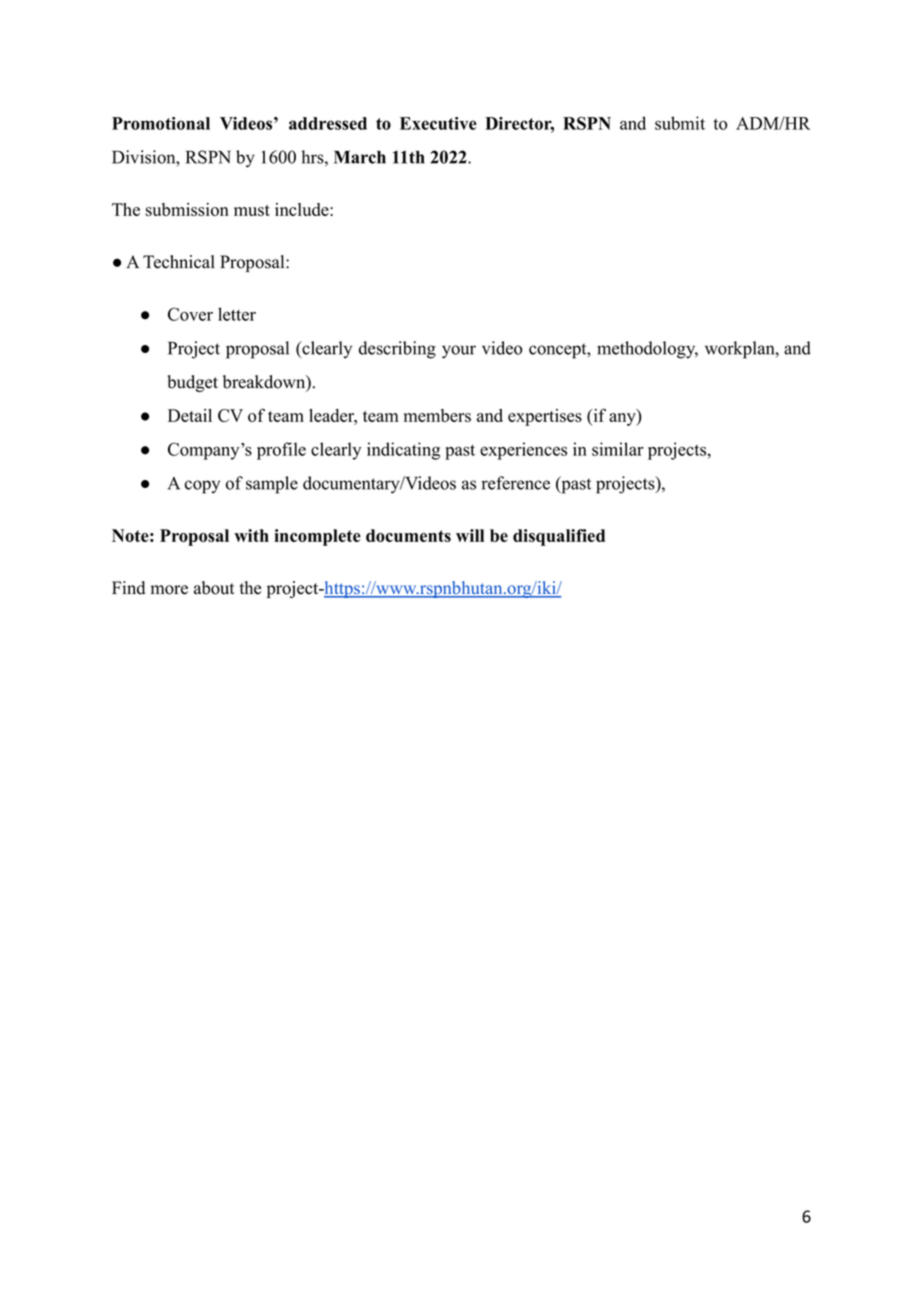 The image size is (924, 1307). I want to click on your, so click(459, 352).
